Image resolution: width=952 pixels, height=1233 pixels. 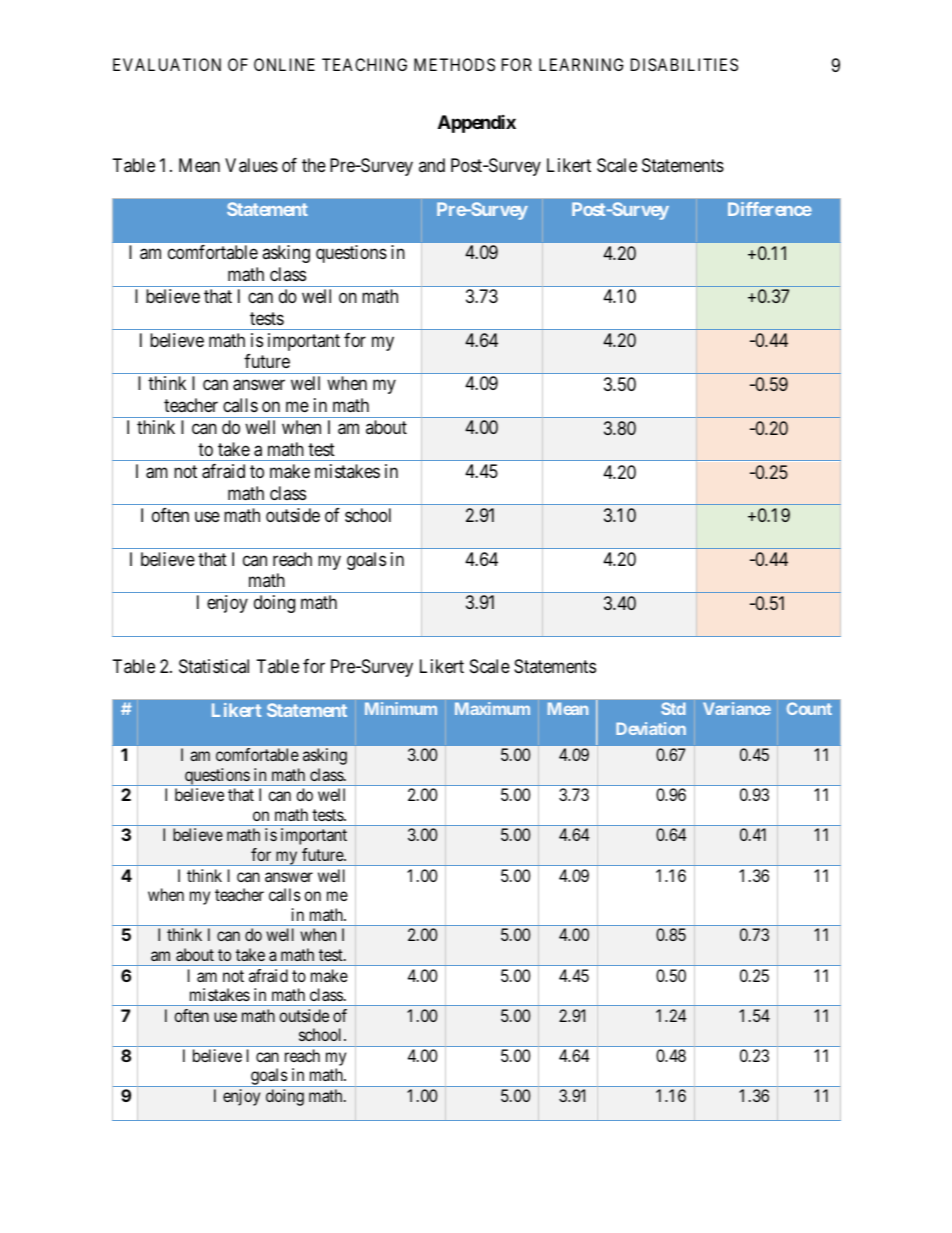 I want to click on Maximum, so click(x=492, y=708).
